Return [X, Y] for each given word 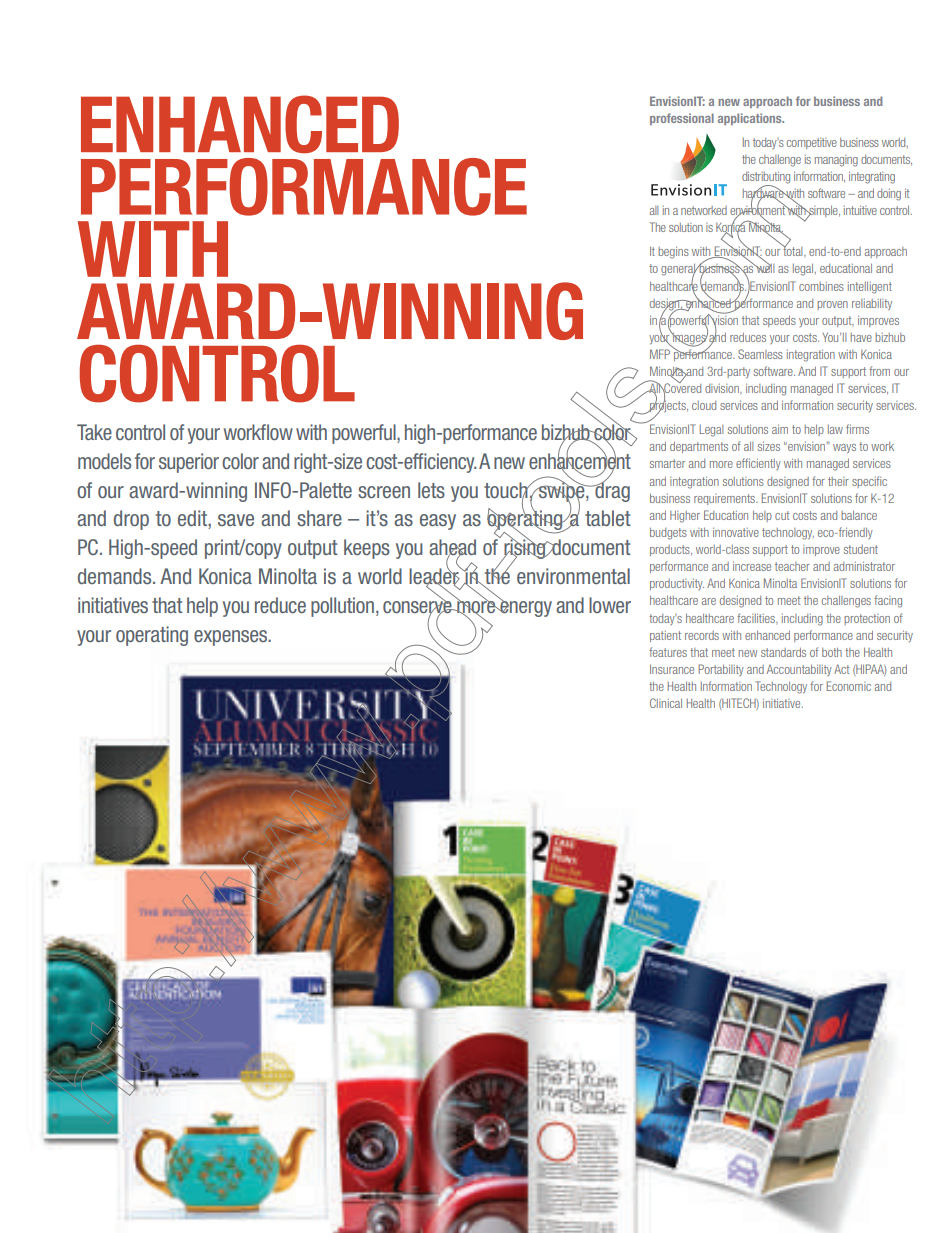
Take [94, 432]
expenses [232, 638]
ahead [452, 548]
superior [189, 463]
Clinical [666, 703]
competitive [812, 143]
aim [780, 429]
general [679, 271]
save [236, 520]
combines [821, 286]
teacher [792, 566]
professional [682, 119]
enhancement [580, 461]
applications [751, 119]
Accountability [799, 670]
